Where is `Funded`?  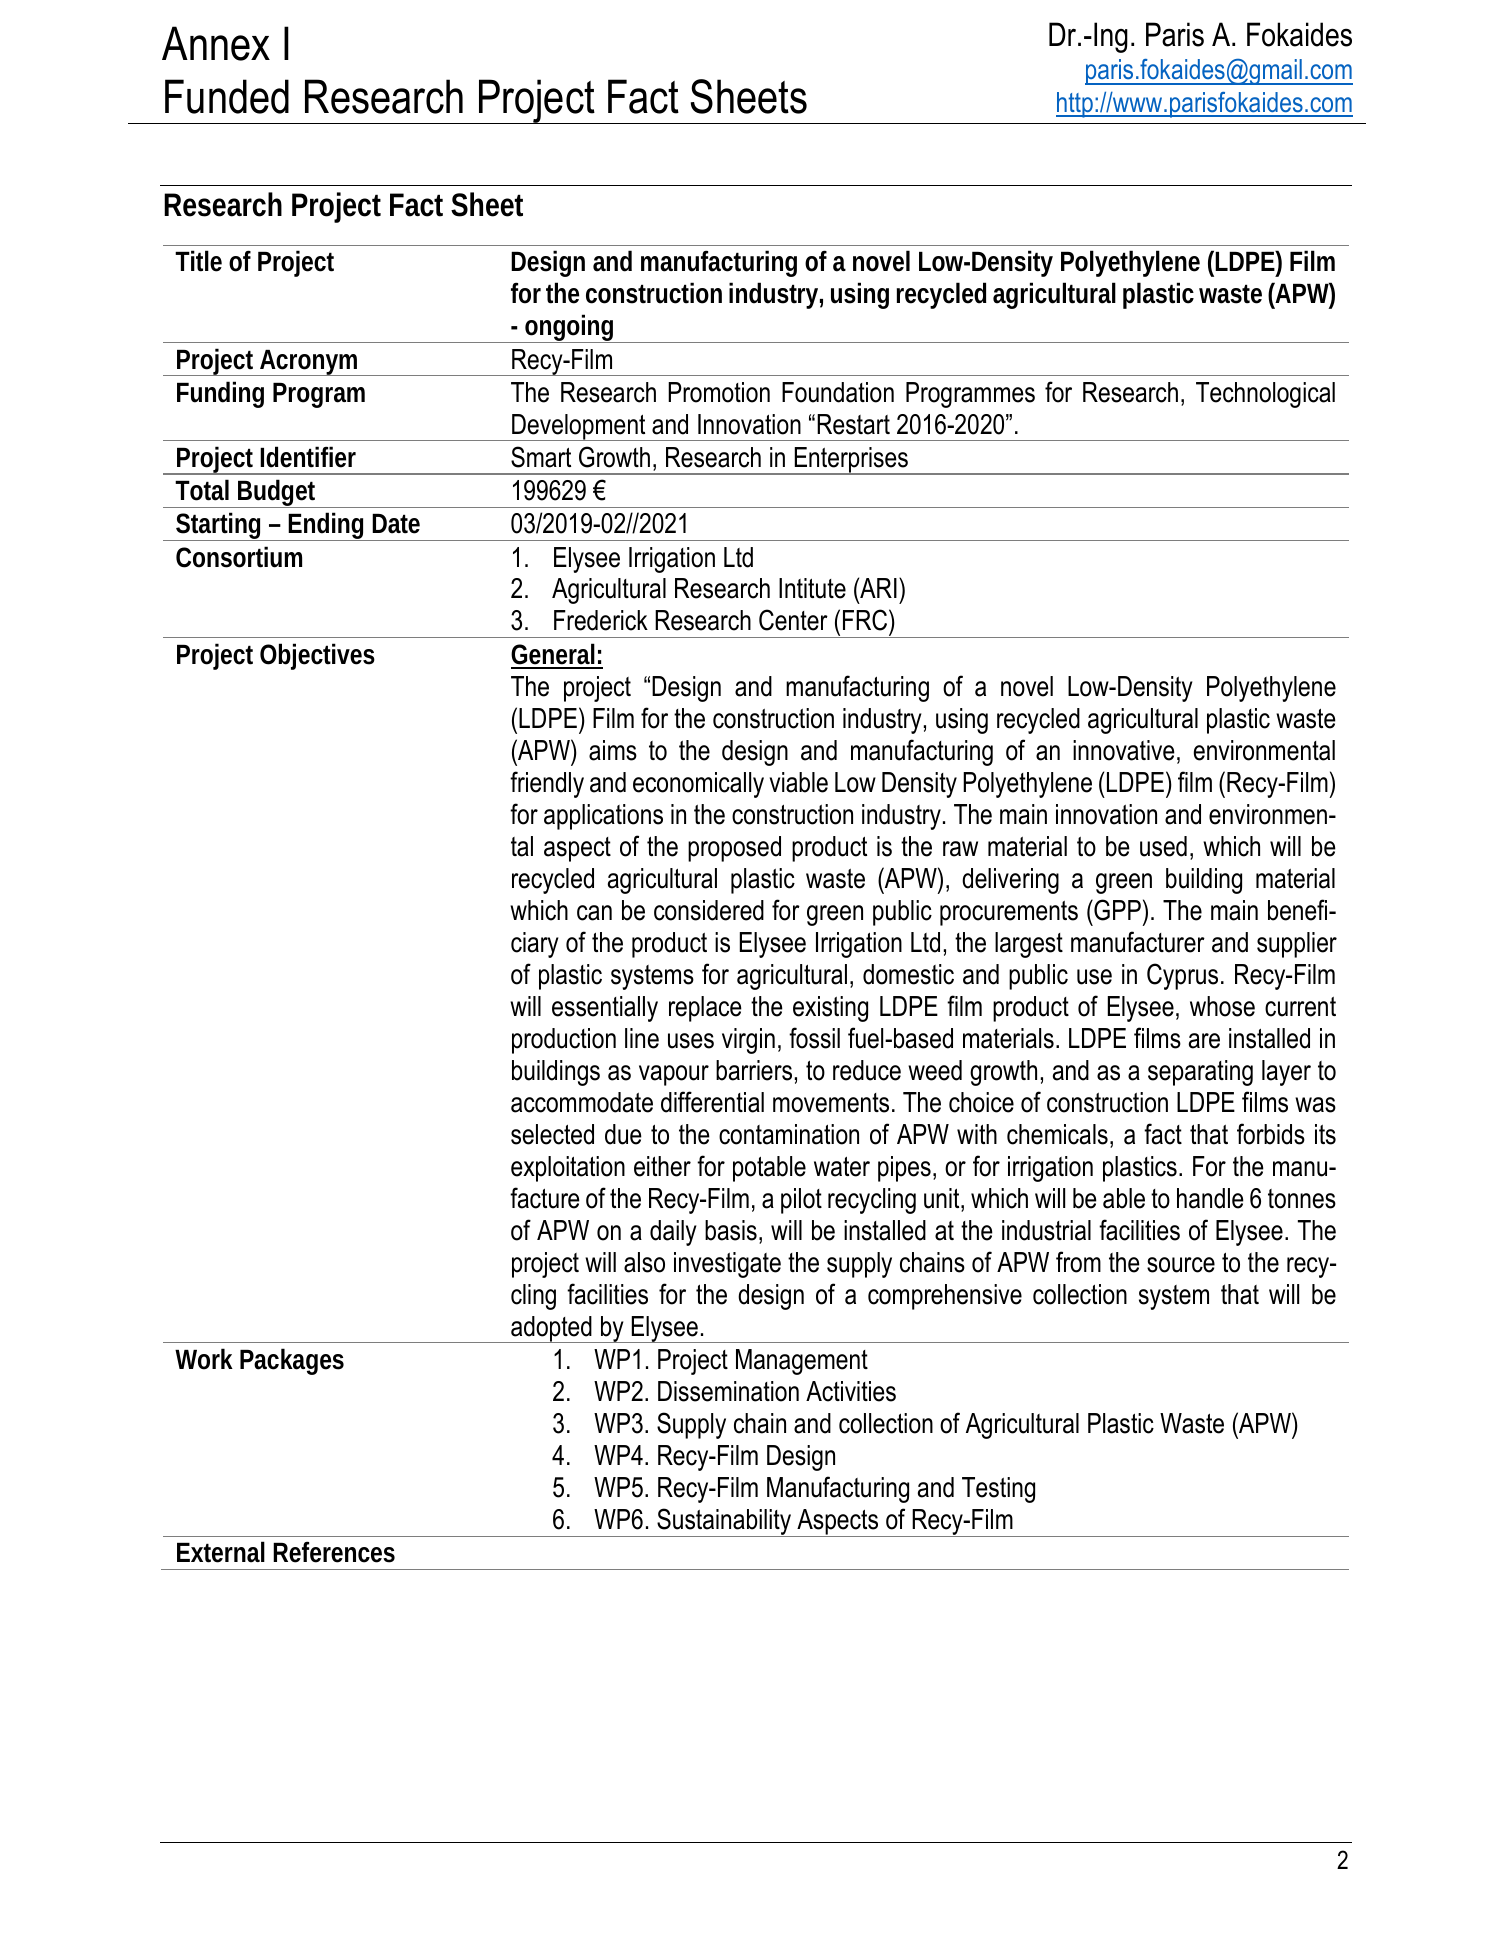
Funded is located at coordinates (227, 96).
